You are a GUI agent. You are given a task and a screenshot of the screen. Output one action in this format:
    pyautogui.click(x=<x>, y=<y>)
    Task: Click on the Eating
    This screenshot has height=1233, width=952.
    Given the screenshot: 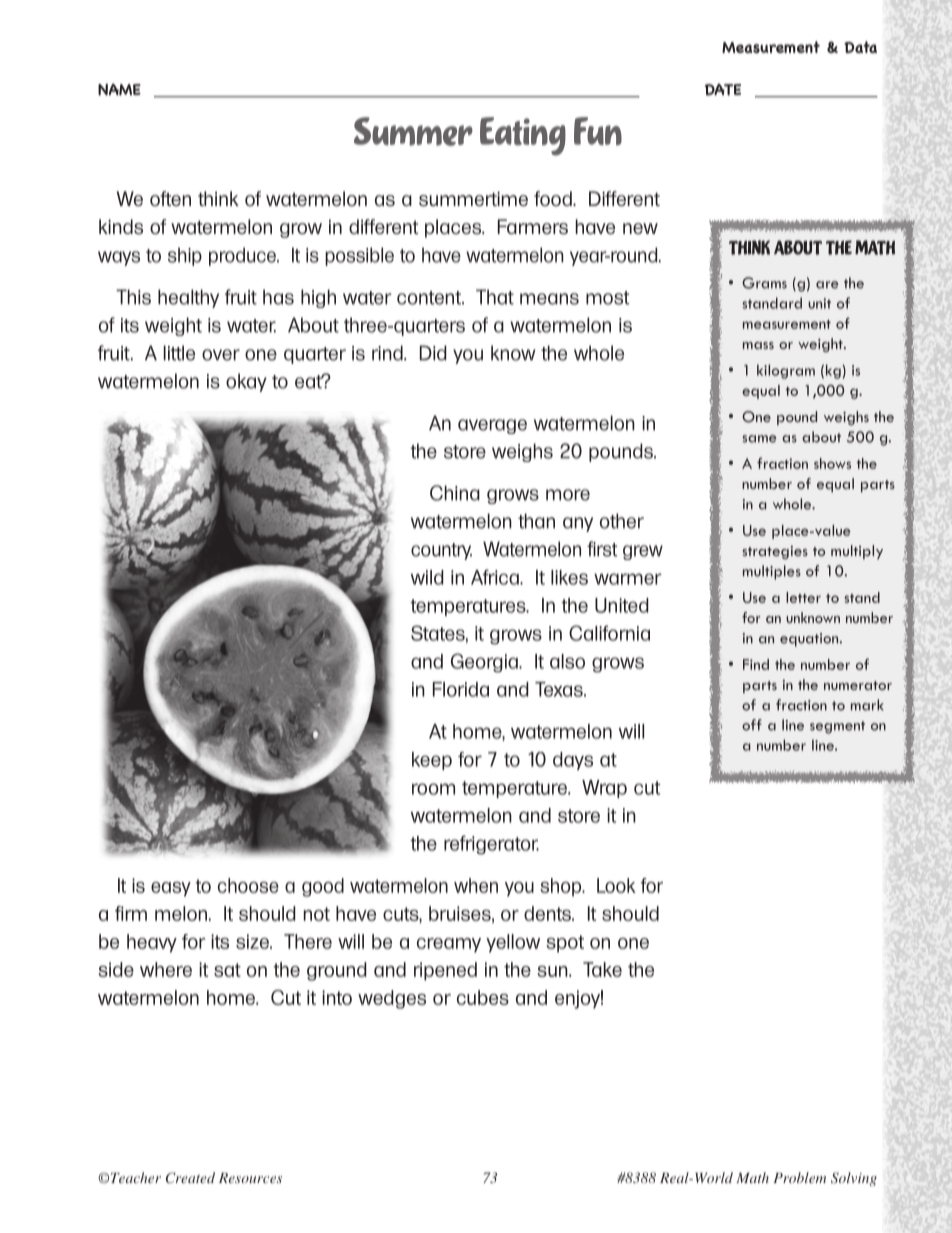 What is the action you would take?
    pyautogui.click(x=523, y=136)
